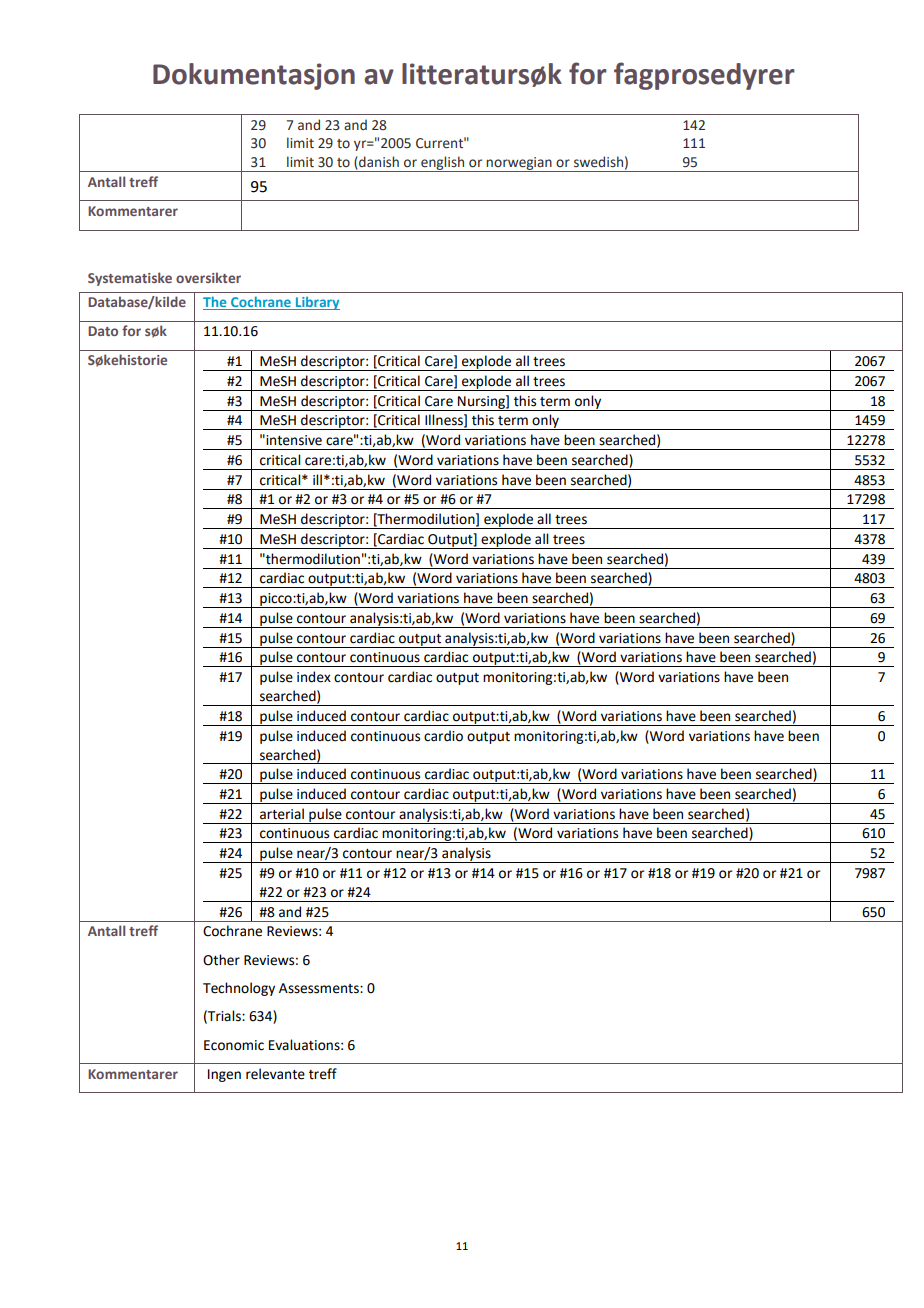  I want to click on english, so click(442, 164).
